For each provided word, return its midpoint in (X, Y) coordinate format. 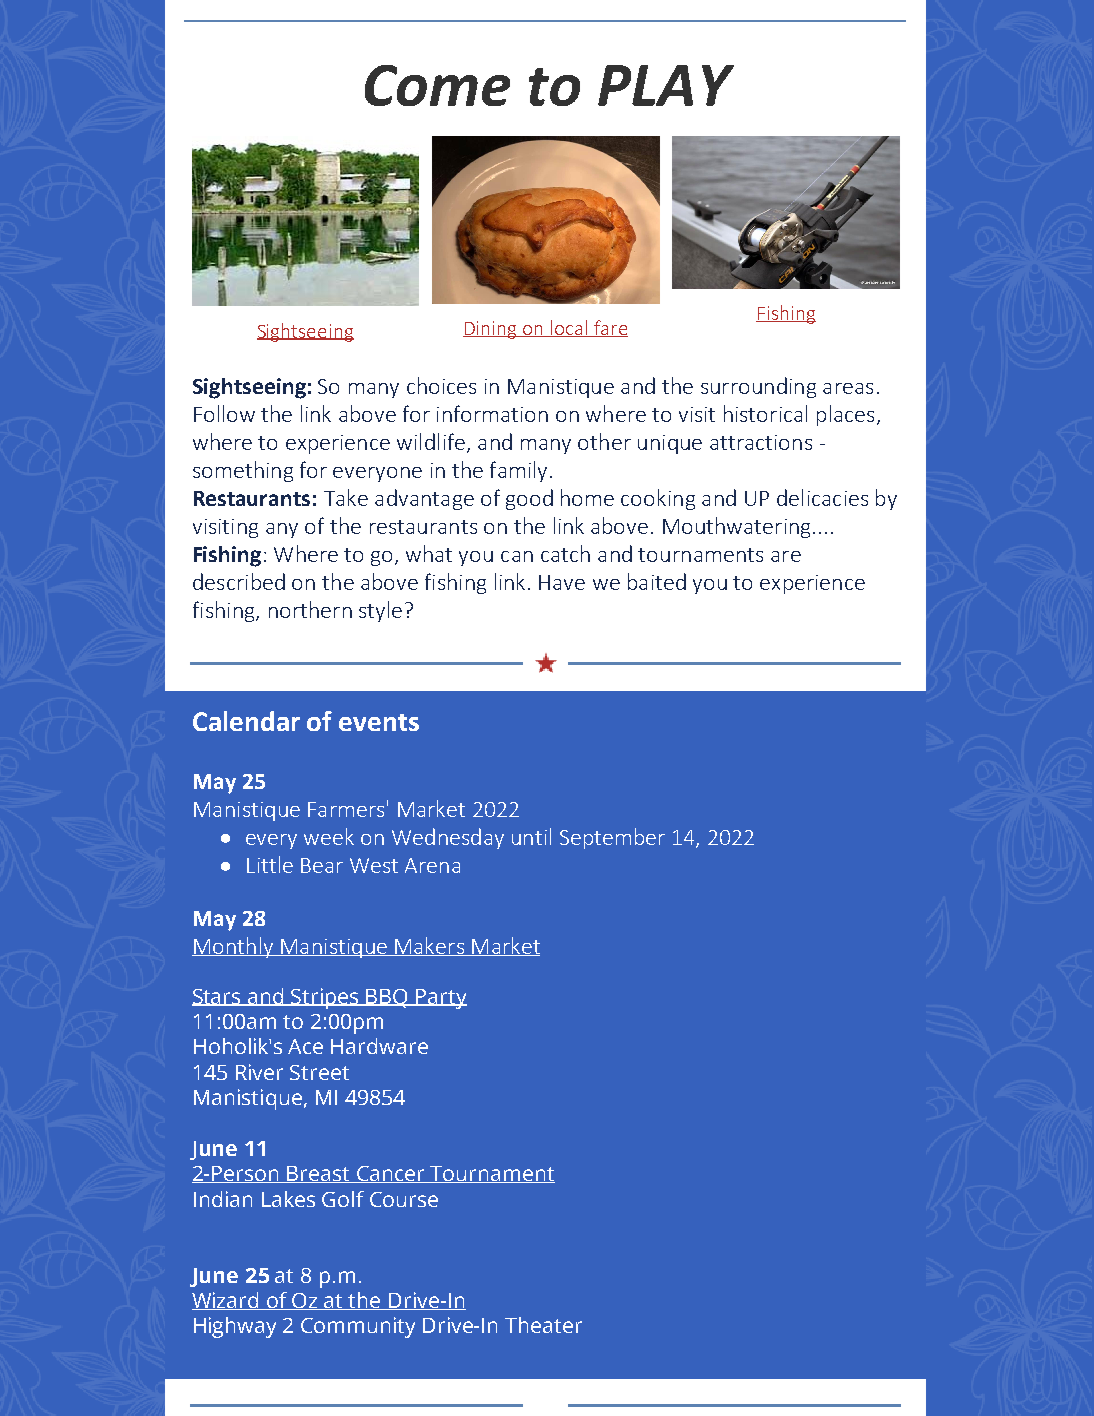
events (379, 722)
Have (562, 582)
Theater (543, 1325)
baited (657, 581)
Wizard (227, 1301)
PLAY (666, 85)
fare (610, 328)
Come (437, 85)
